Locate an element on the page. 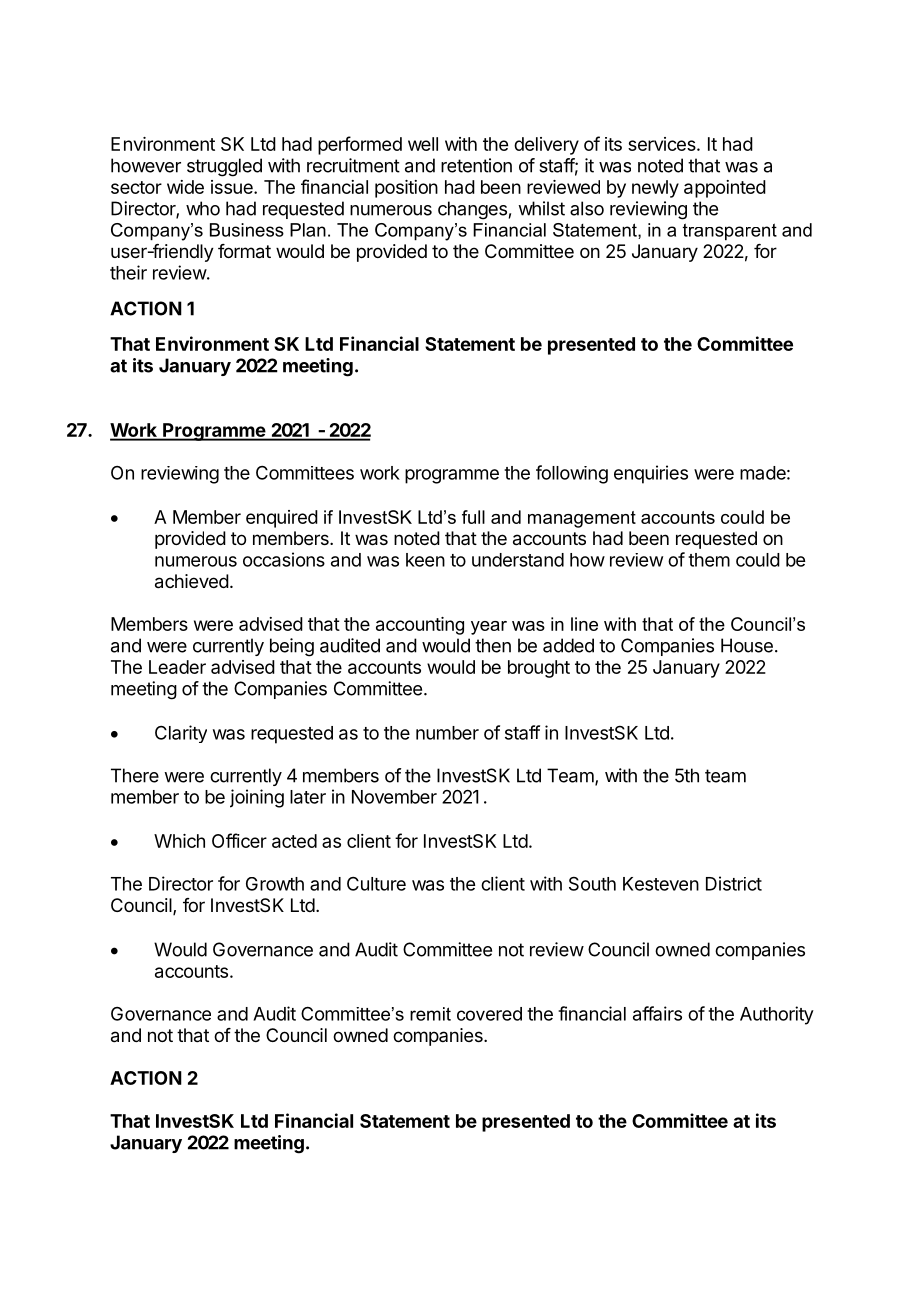 This image has width=924, height=1308. appointed is located at coordinates (725, 189).
